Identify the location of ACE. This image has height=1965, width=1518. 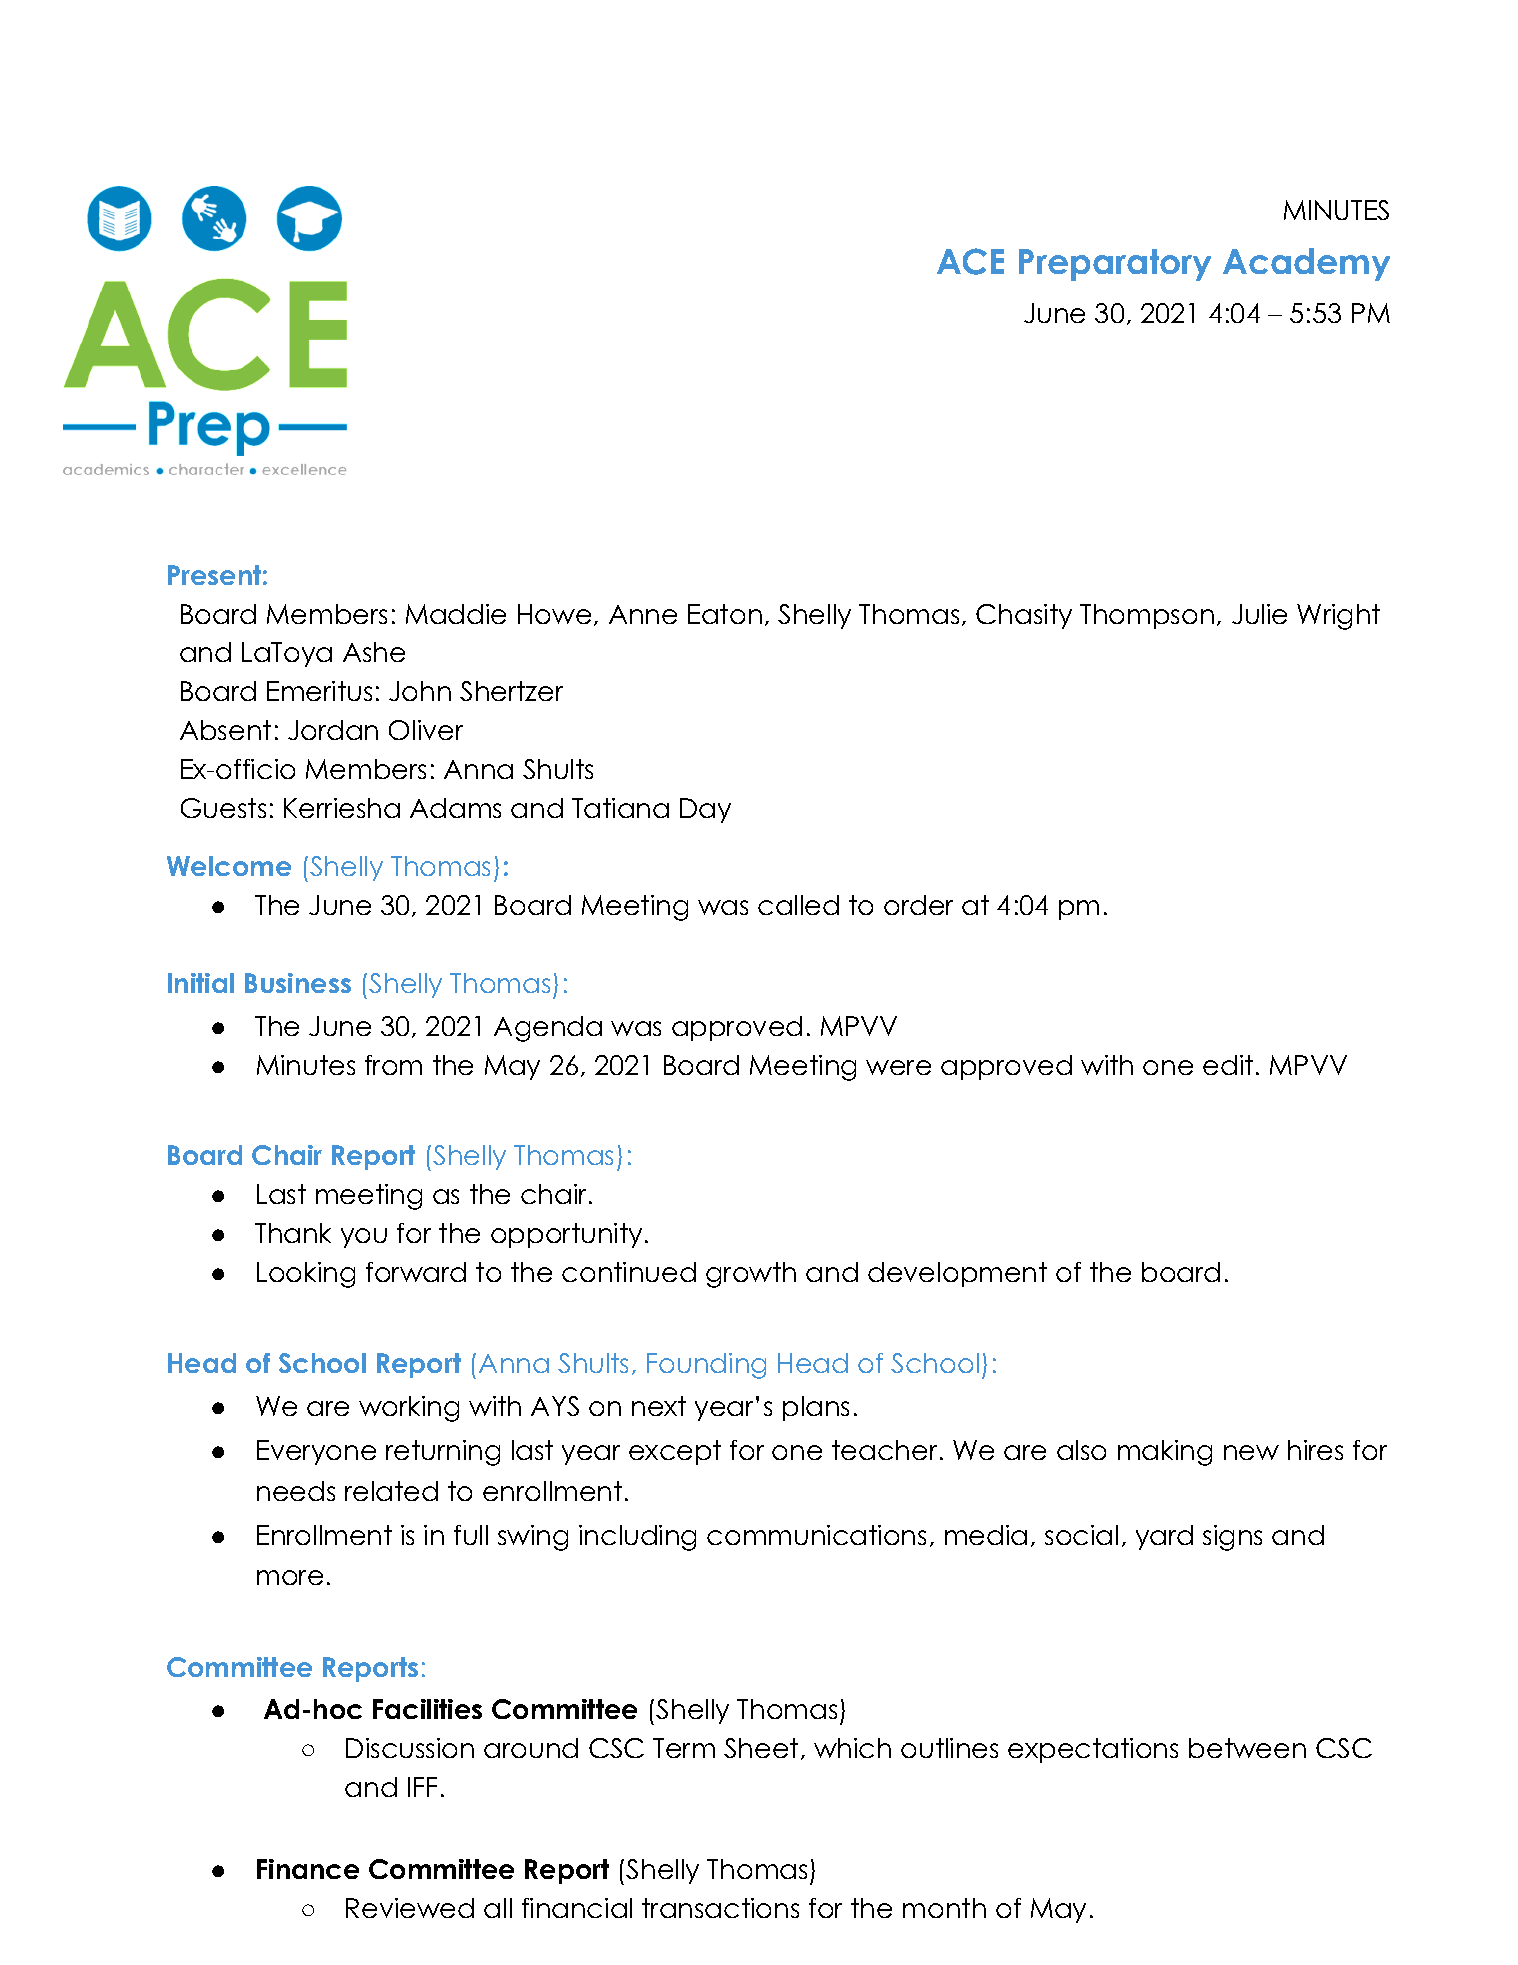
(970, 261).
